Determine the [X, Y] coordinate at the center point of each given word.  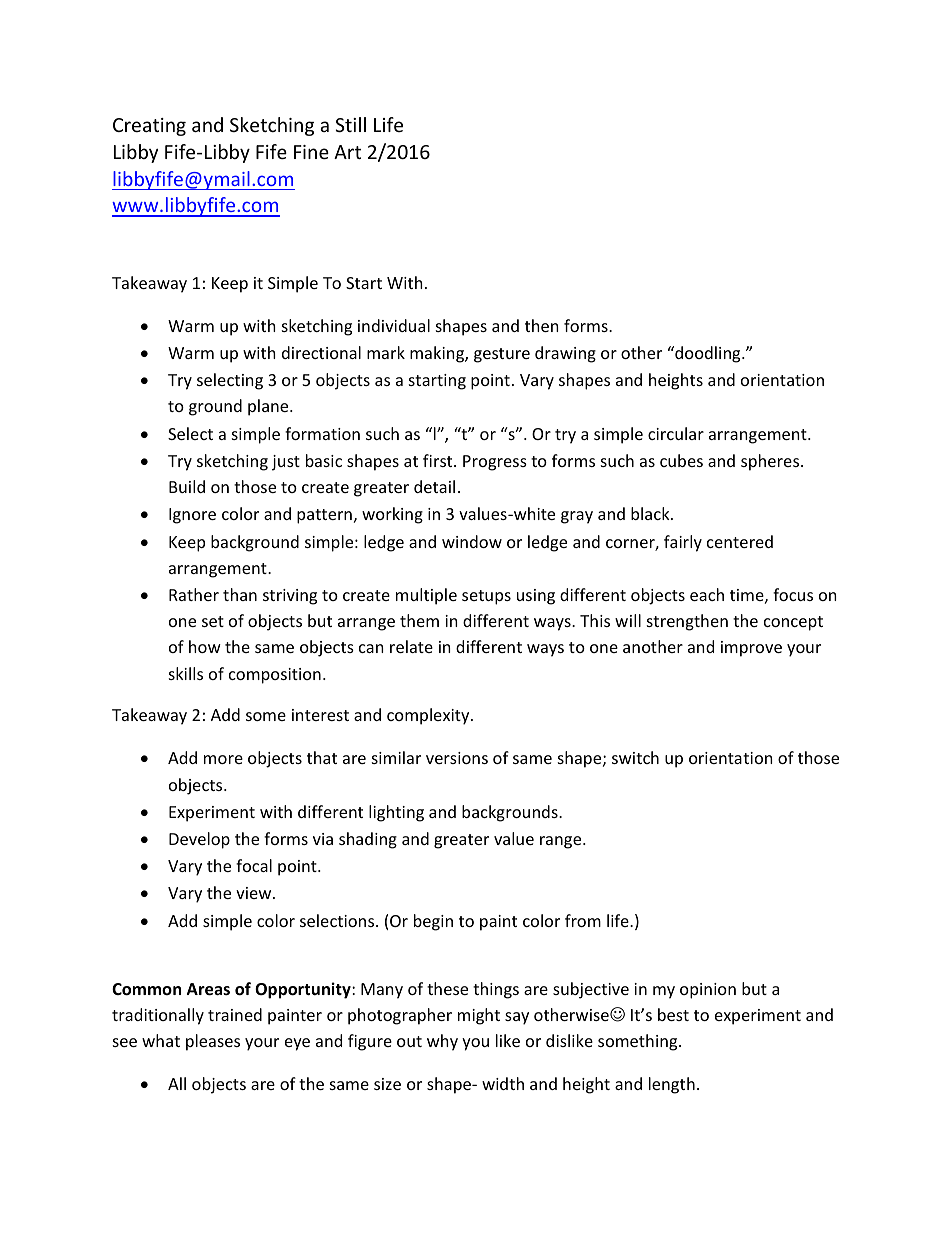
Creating [149, 127]
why [442, 1042]
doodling [708, 354]
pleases [213, 1042]
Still [350, 124]
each [707, 594]
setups [486, 597]
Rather [194, 594]
